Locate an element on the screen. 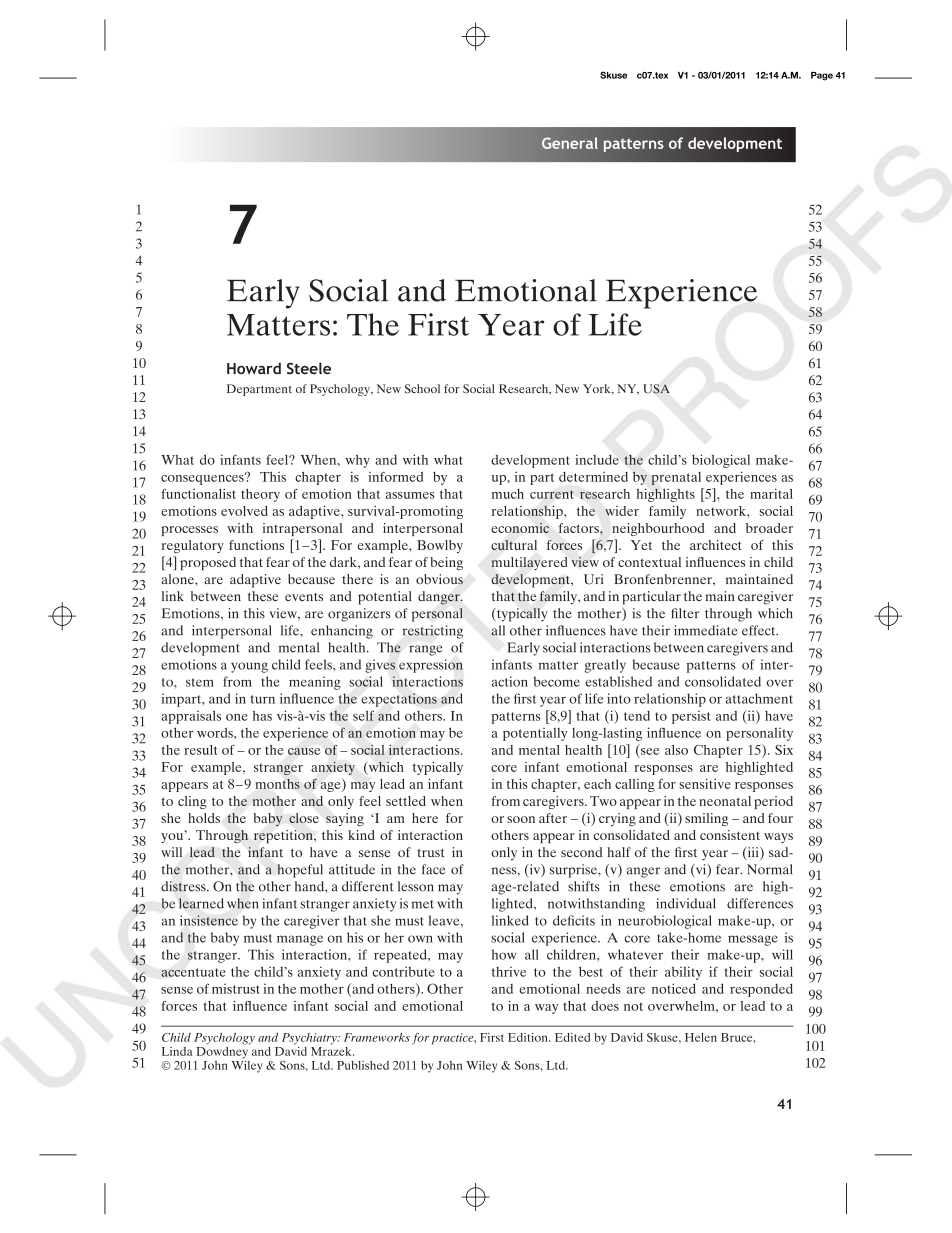 The height and width of the screenshot is (1233, 952). General is located at coordinates (570, 143).
